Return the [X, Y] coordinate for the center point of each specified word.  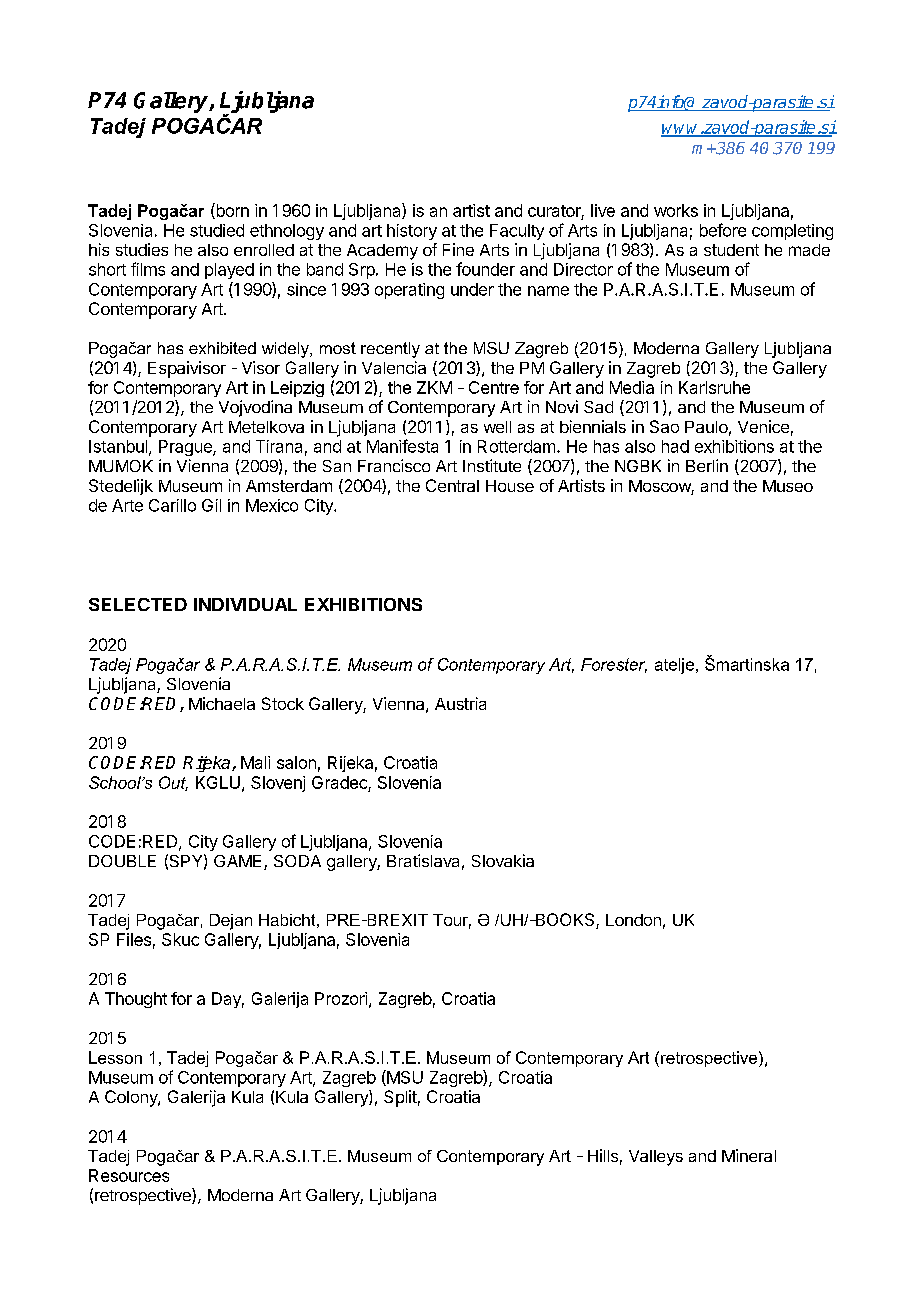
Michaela [222, 703]
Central [452, 485]
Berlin [707, 465]
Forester [614, 665]
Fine [458, 249]
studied [217, 230]
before [723, 230]
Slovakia [503, 860]
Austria [460, 703]
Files [134, 939]
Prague [186, 448]
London [633, 920]
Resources [129, 1175]
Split [400, 1098]
